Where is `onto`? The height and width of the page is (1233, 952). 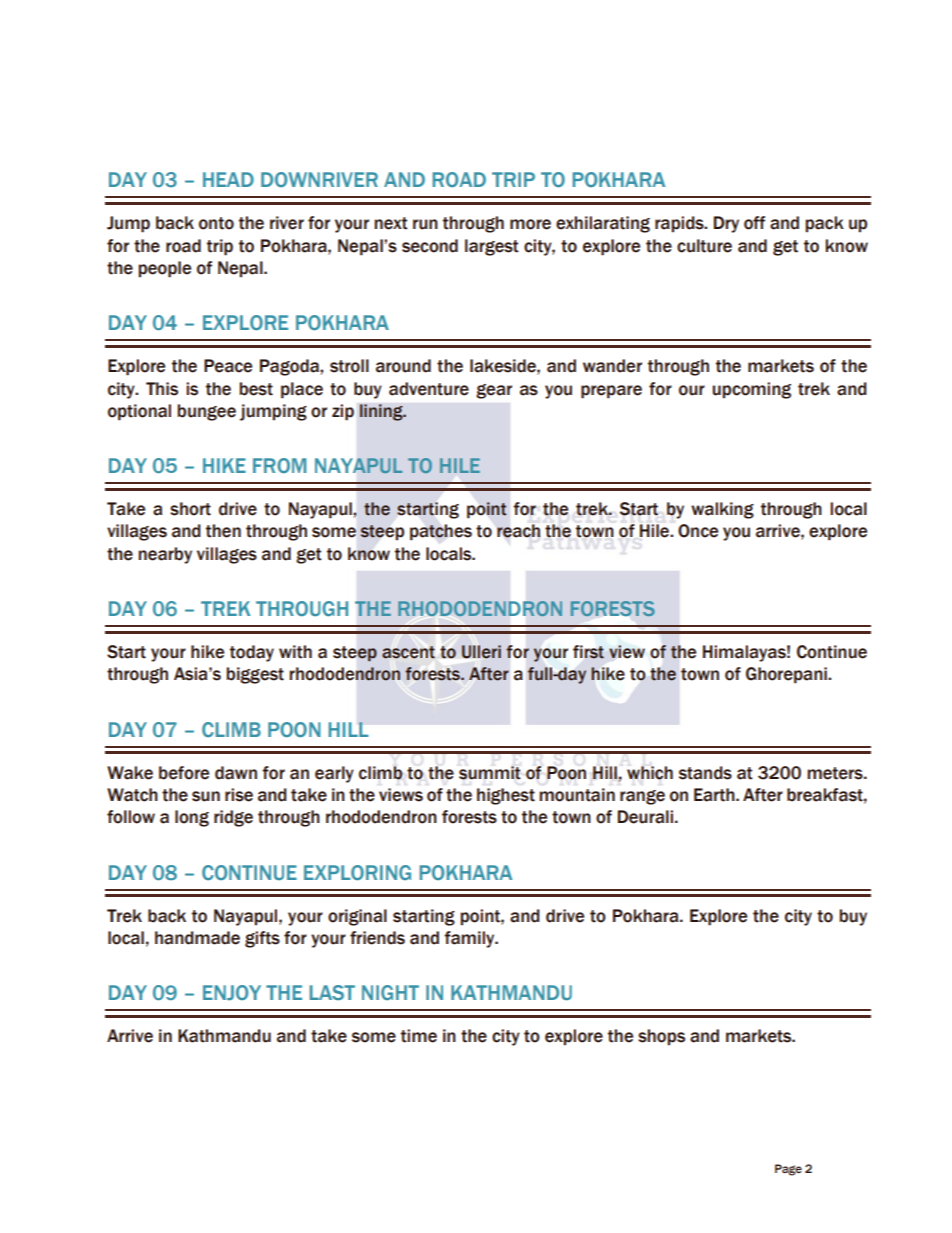 onto is located at coordinates (216, 223).
